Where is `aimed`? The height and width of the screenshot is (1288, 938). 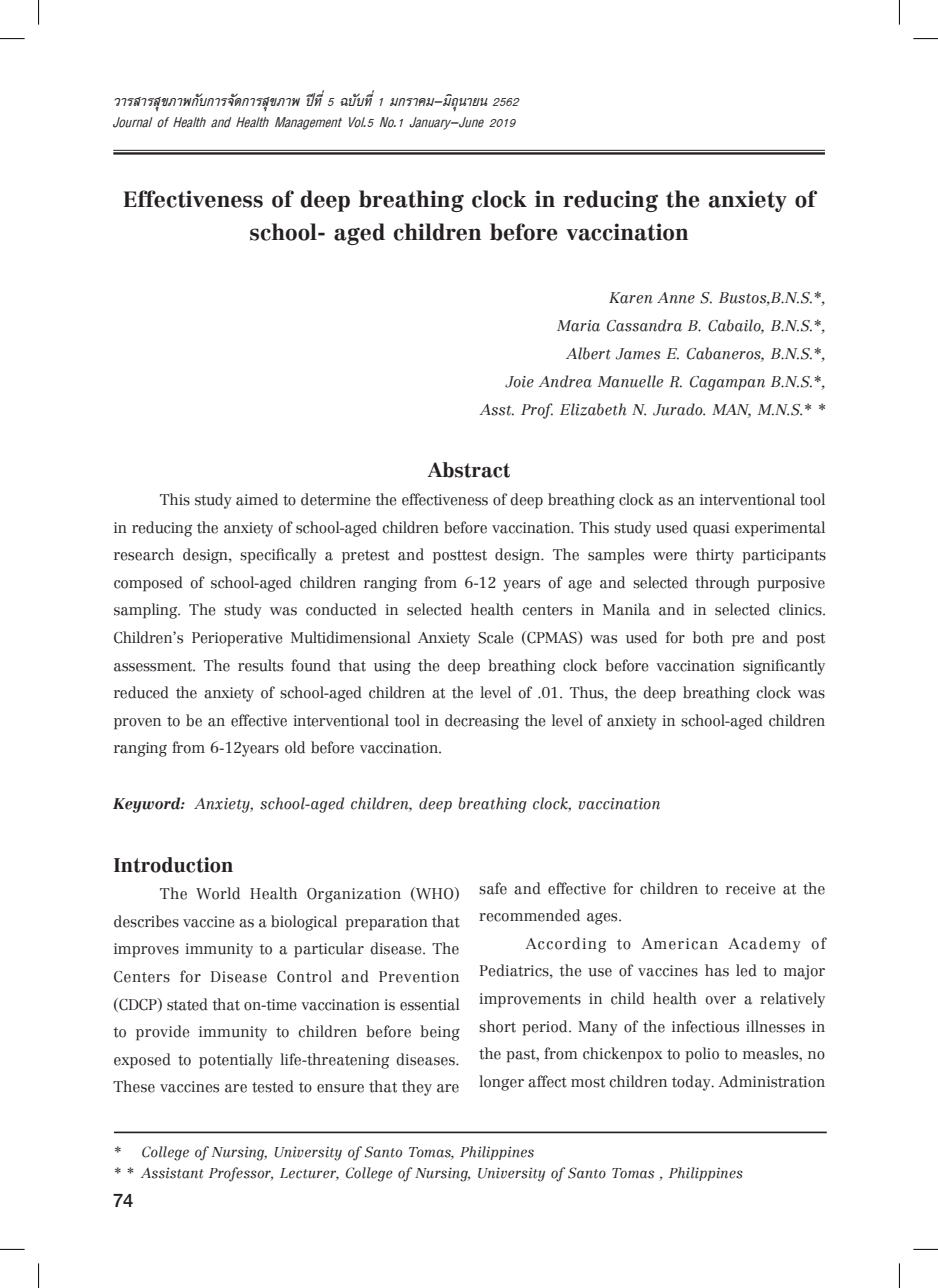 aimed is located at coordinates (257, 499).
